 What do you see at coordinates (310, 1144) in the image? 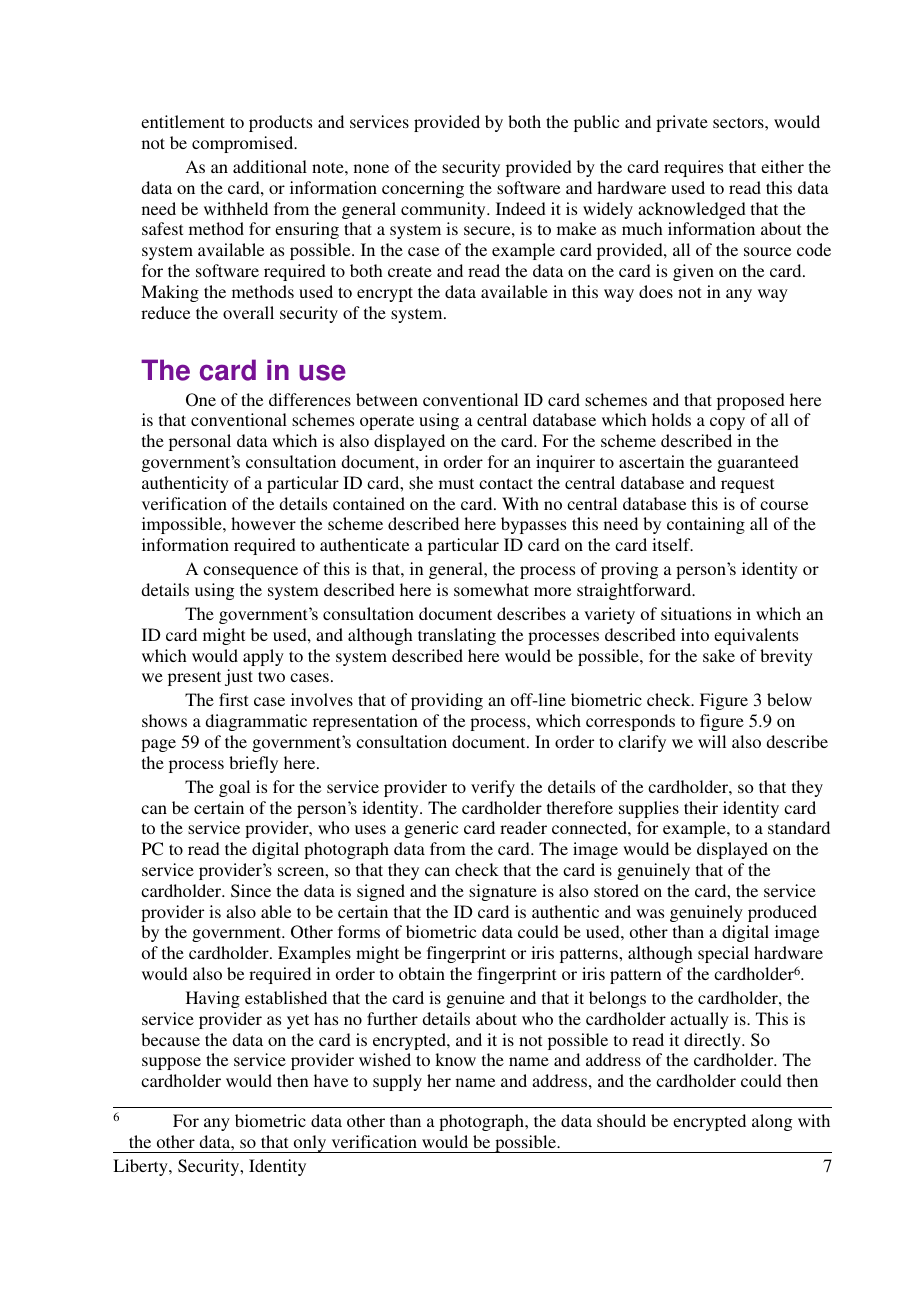
I see `only` at bounding box center [310, 1144].
